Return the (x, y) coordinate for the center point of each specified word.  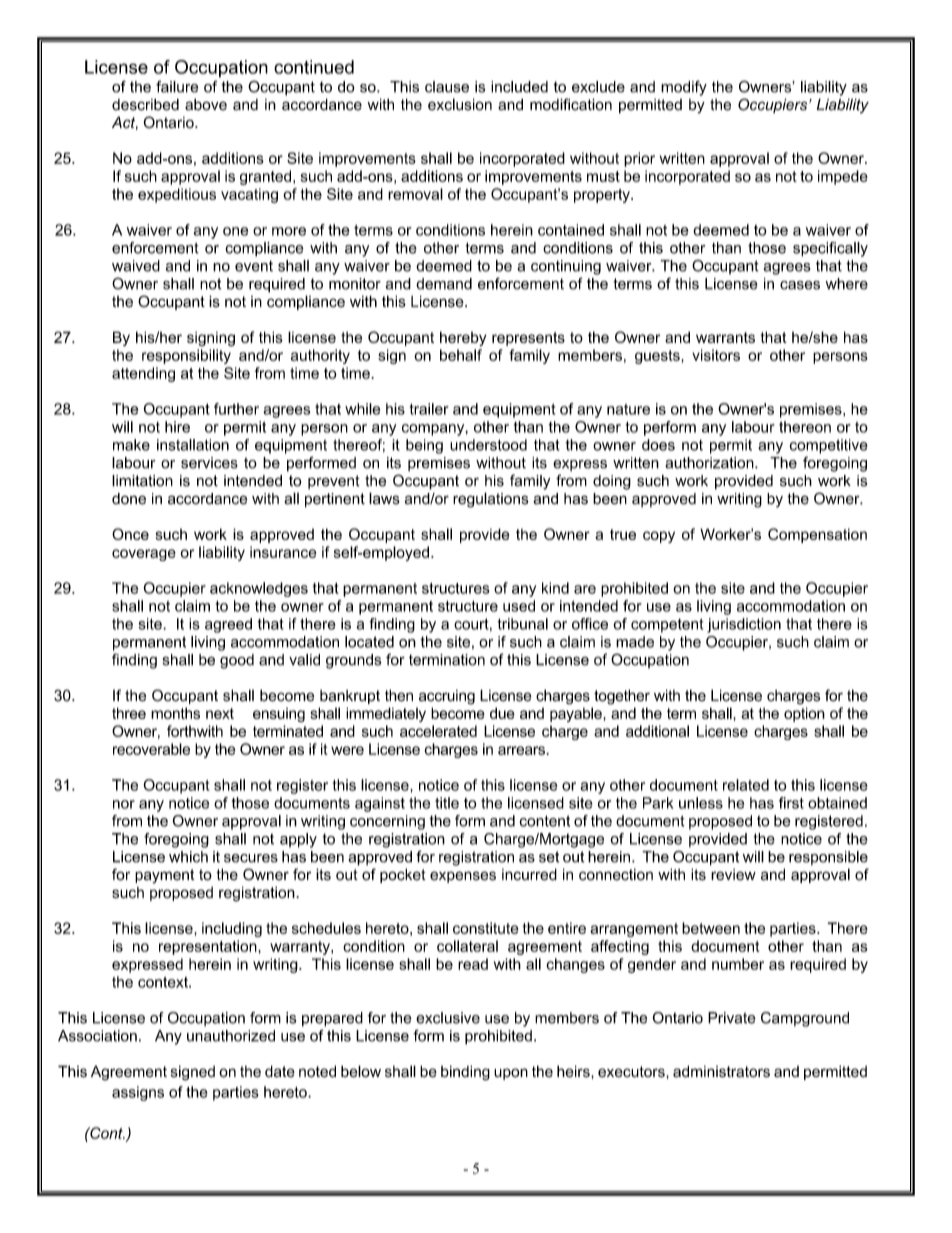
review (733, 875)
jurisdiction (744, 625)
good (237, 661)
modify (684, 88)
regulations (491, 500)
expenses (463, 877)
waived (136, 266)
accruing (447, 697)
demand (444, 284)
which (188, 857)
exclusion (460, 104)
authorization (710, 463)
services (209, 463)
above (206, 105)
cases (800, 285)
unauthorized (231, 1036)
